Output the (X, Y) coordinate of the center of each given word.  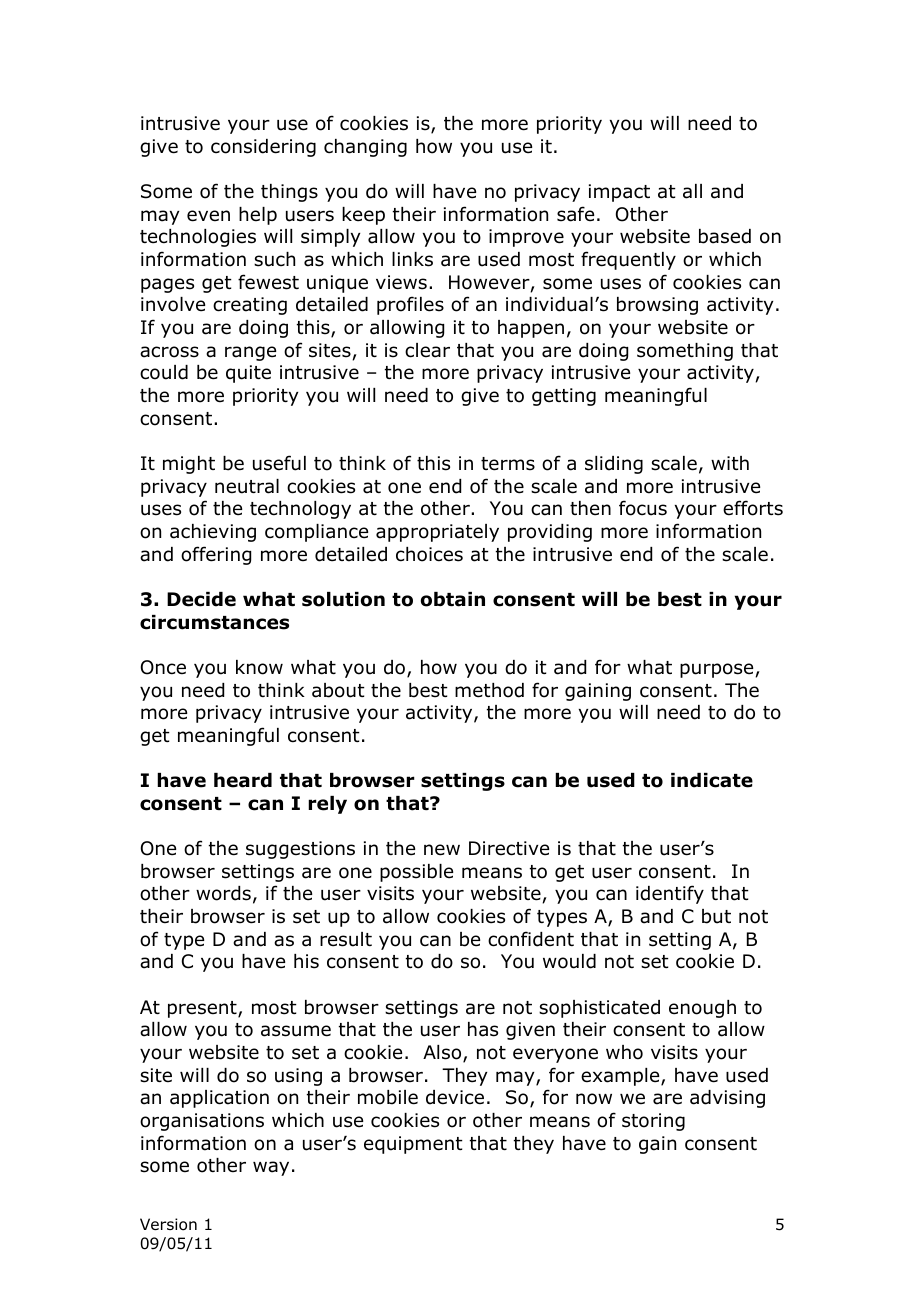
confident (531, 939)
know (259, 667)
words (223, 893)
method (489, 690)
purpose (718, 670)
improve (526, 238)
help (258, 216)
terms (508, 464)
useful (279, 463)
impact (619, 193)
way (271, 1168)
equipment (413, 1145)
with (730, 463)
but (716, 916)
